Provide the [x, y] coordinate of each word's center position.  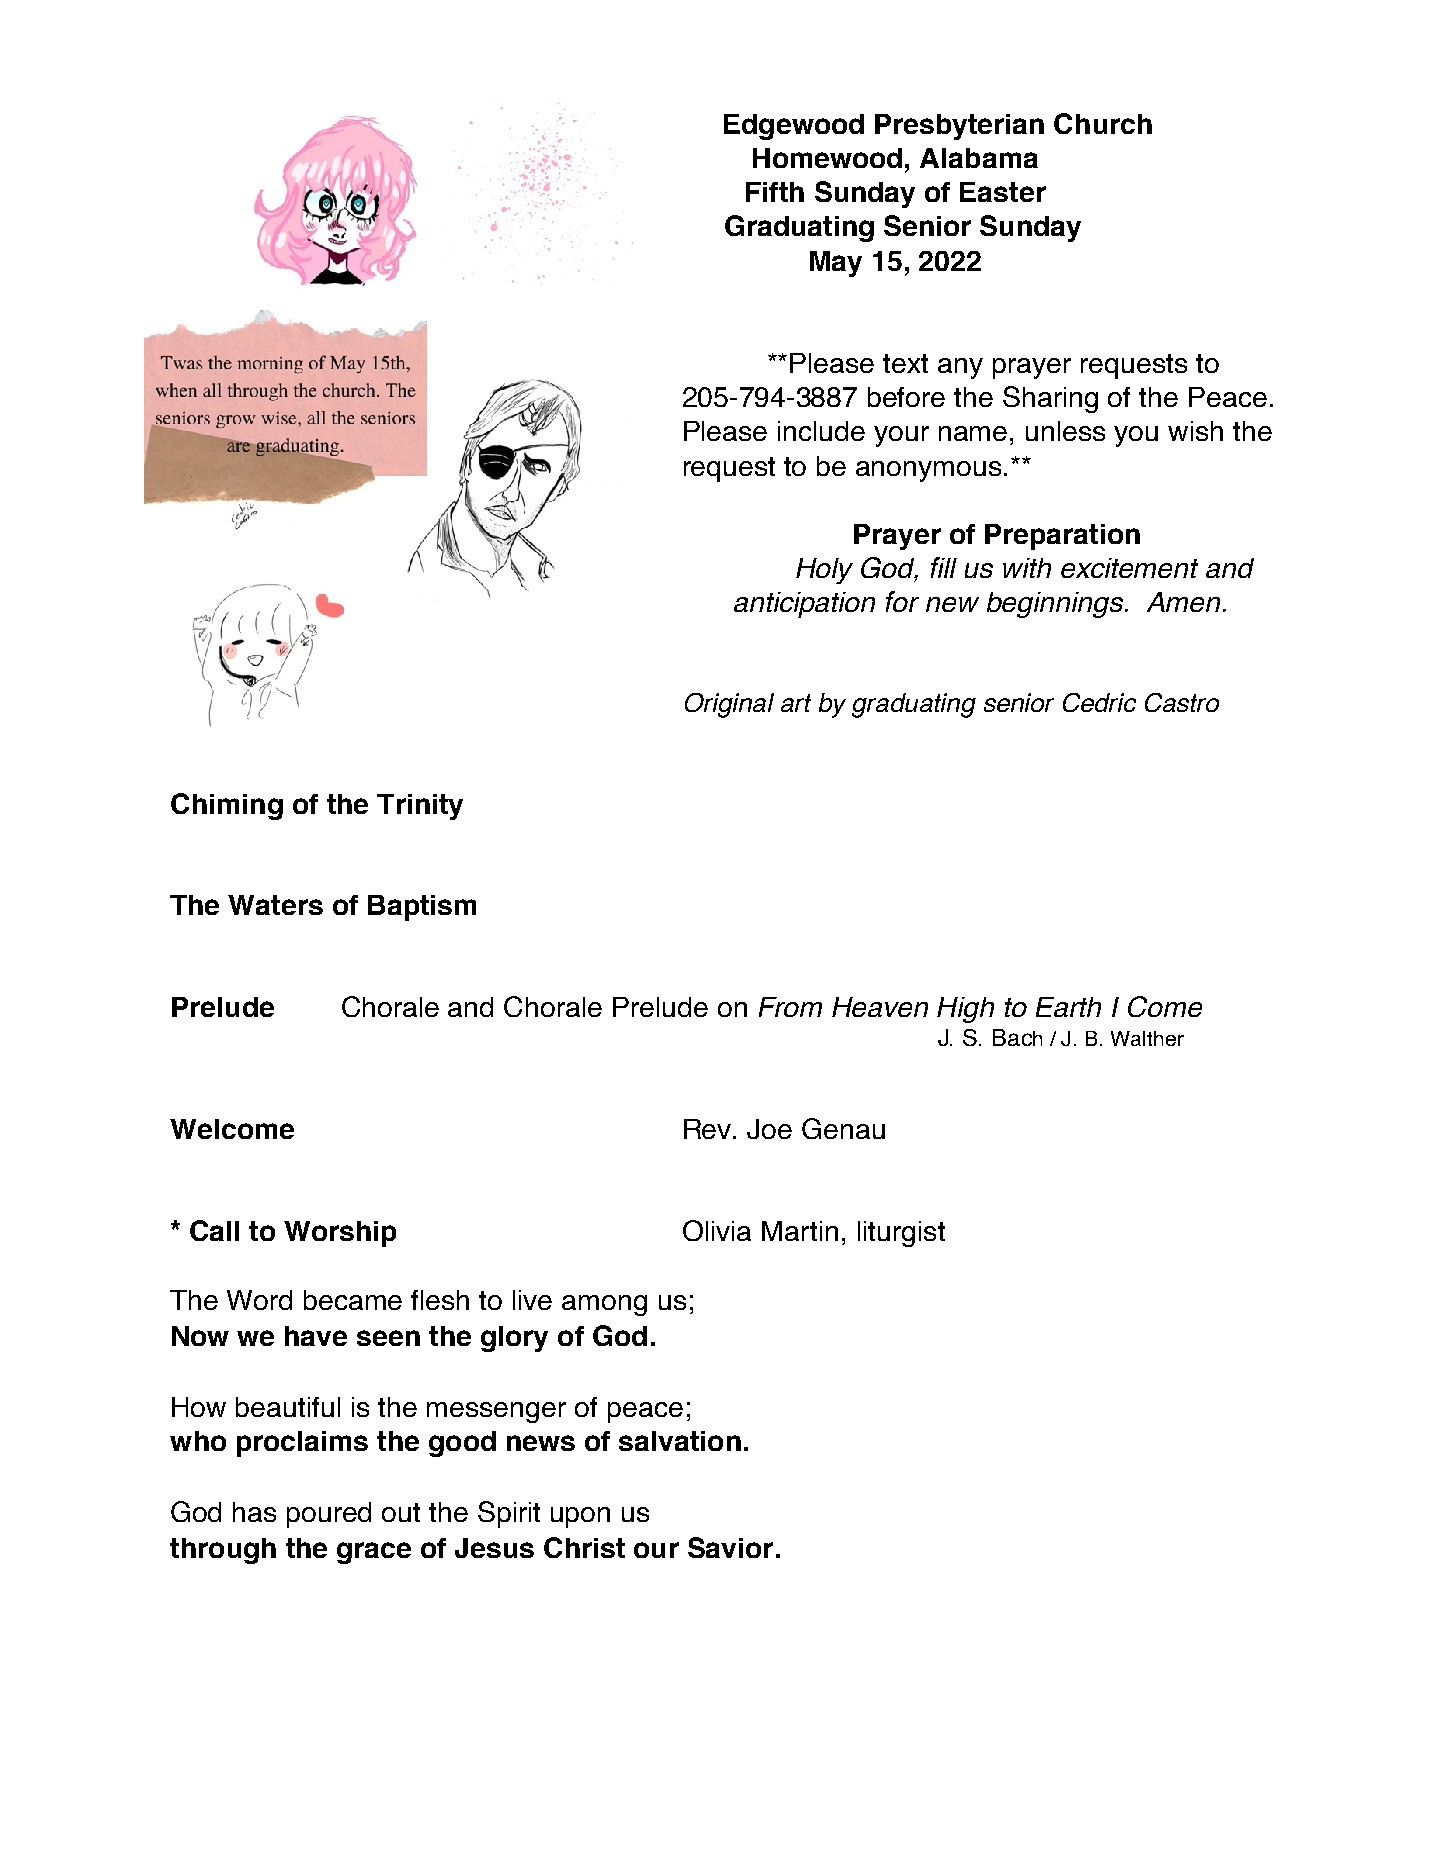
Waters [275, 905]
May [836, 264]
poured [329, 1515]
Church [1103, 123]
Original [729, 705]
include [821, 431]
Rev [709, 1129]
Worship [340, 1234]
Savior [730, 1547]
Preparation [1062, 537]
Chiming [227, 806]
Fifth [775, 192]
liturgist [901, 1234]
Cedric [1099, 702]
